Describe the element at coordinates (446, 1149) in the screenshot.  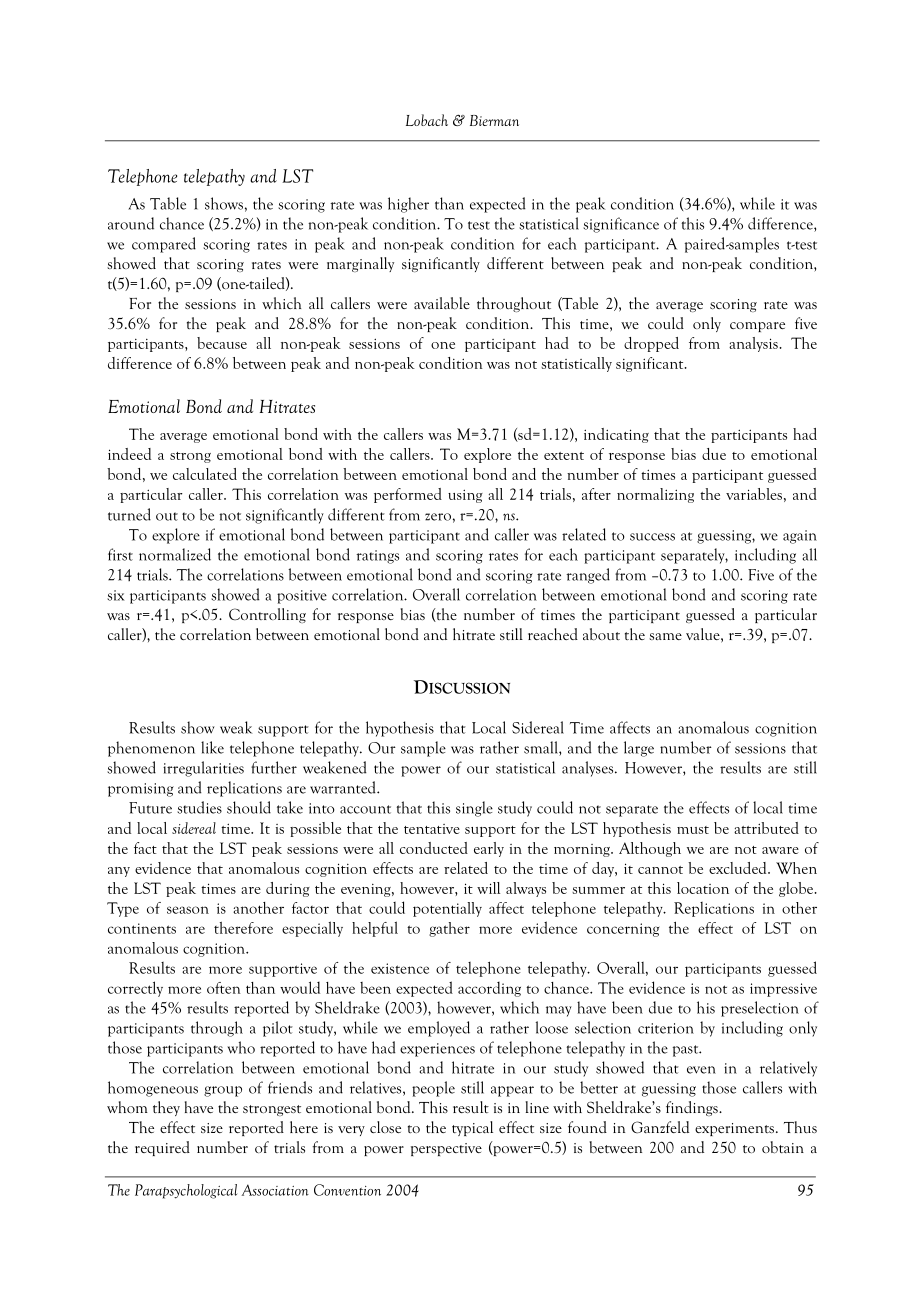
I see `perspective` at that location.
